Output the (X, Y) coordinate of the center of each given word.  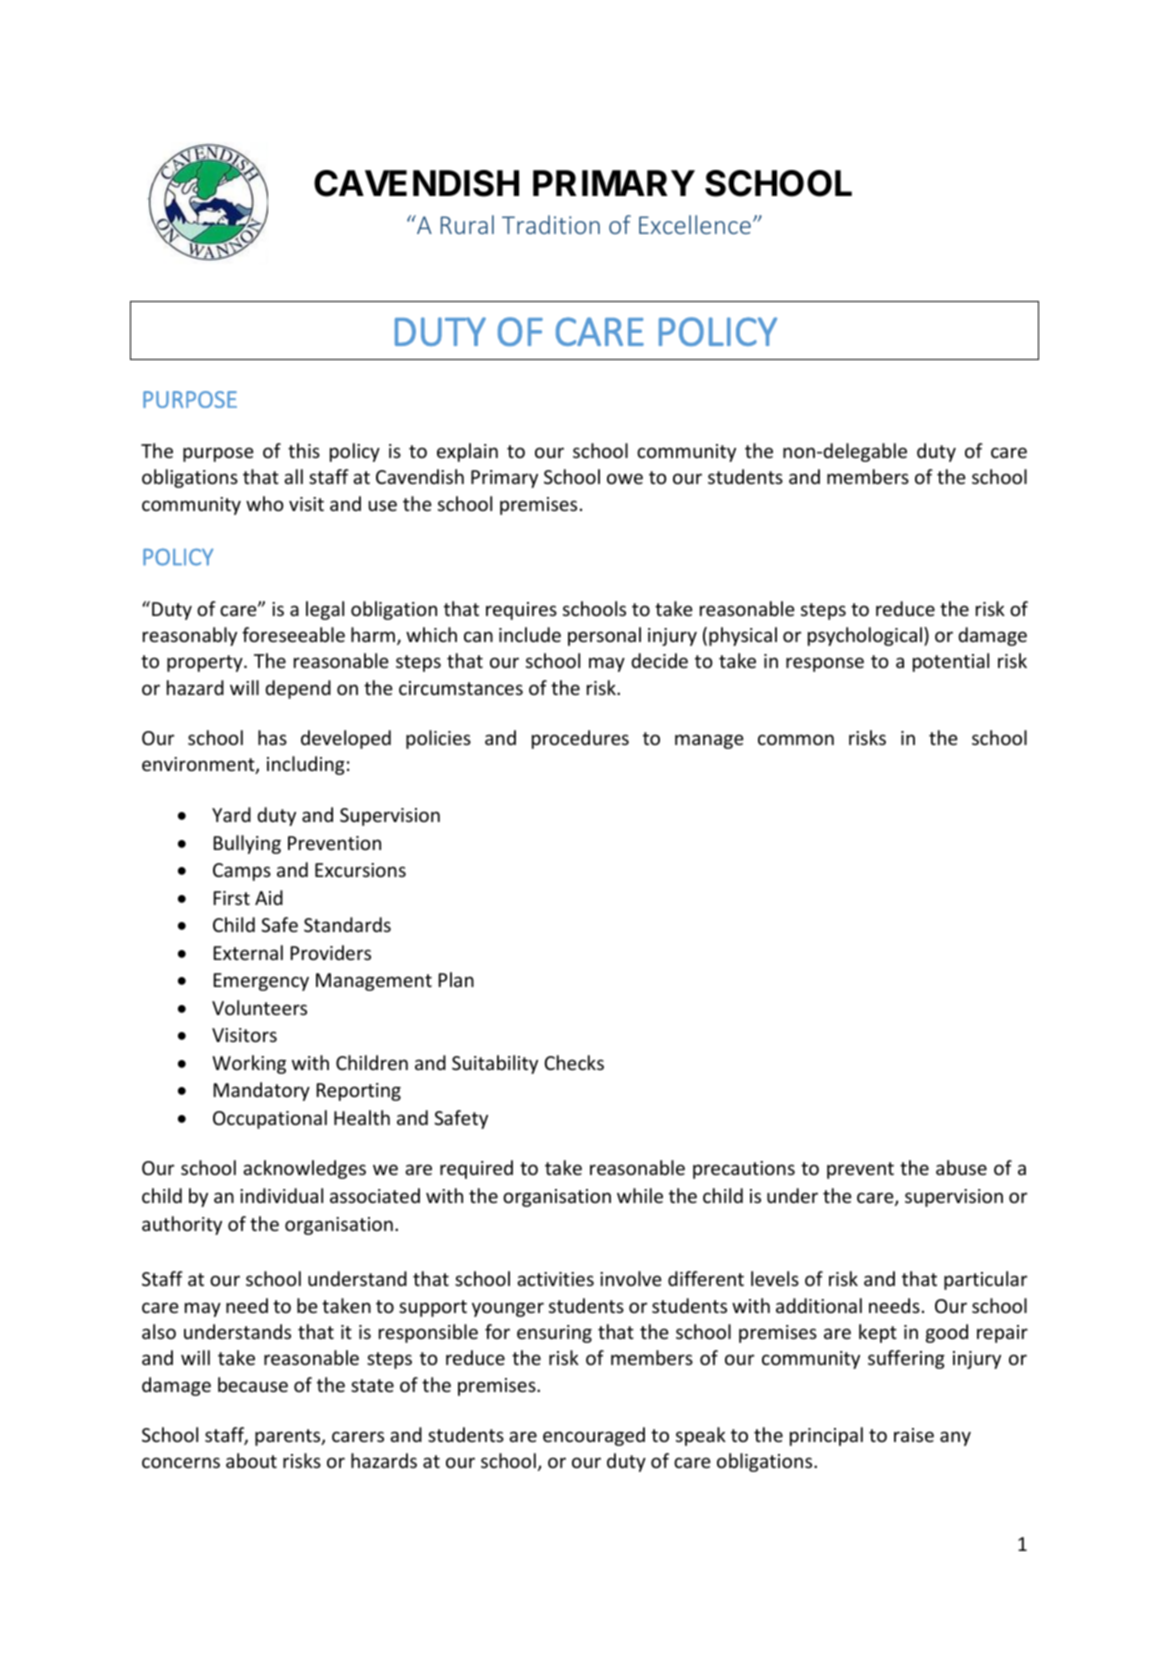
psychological (865, 636)
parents (289, 1437)
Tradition (551, 224)
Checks (574, 1062)
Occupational (270, 1119)
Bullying (247, 844)
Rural (467, 224)
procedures (580, 739)
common (796, 739)
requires (521, 611)
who (265, 503)
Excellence (695, 224)
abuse (961, 1167)
